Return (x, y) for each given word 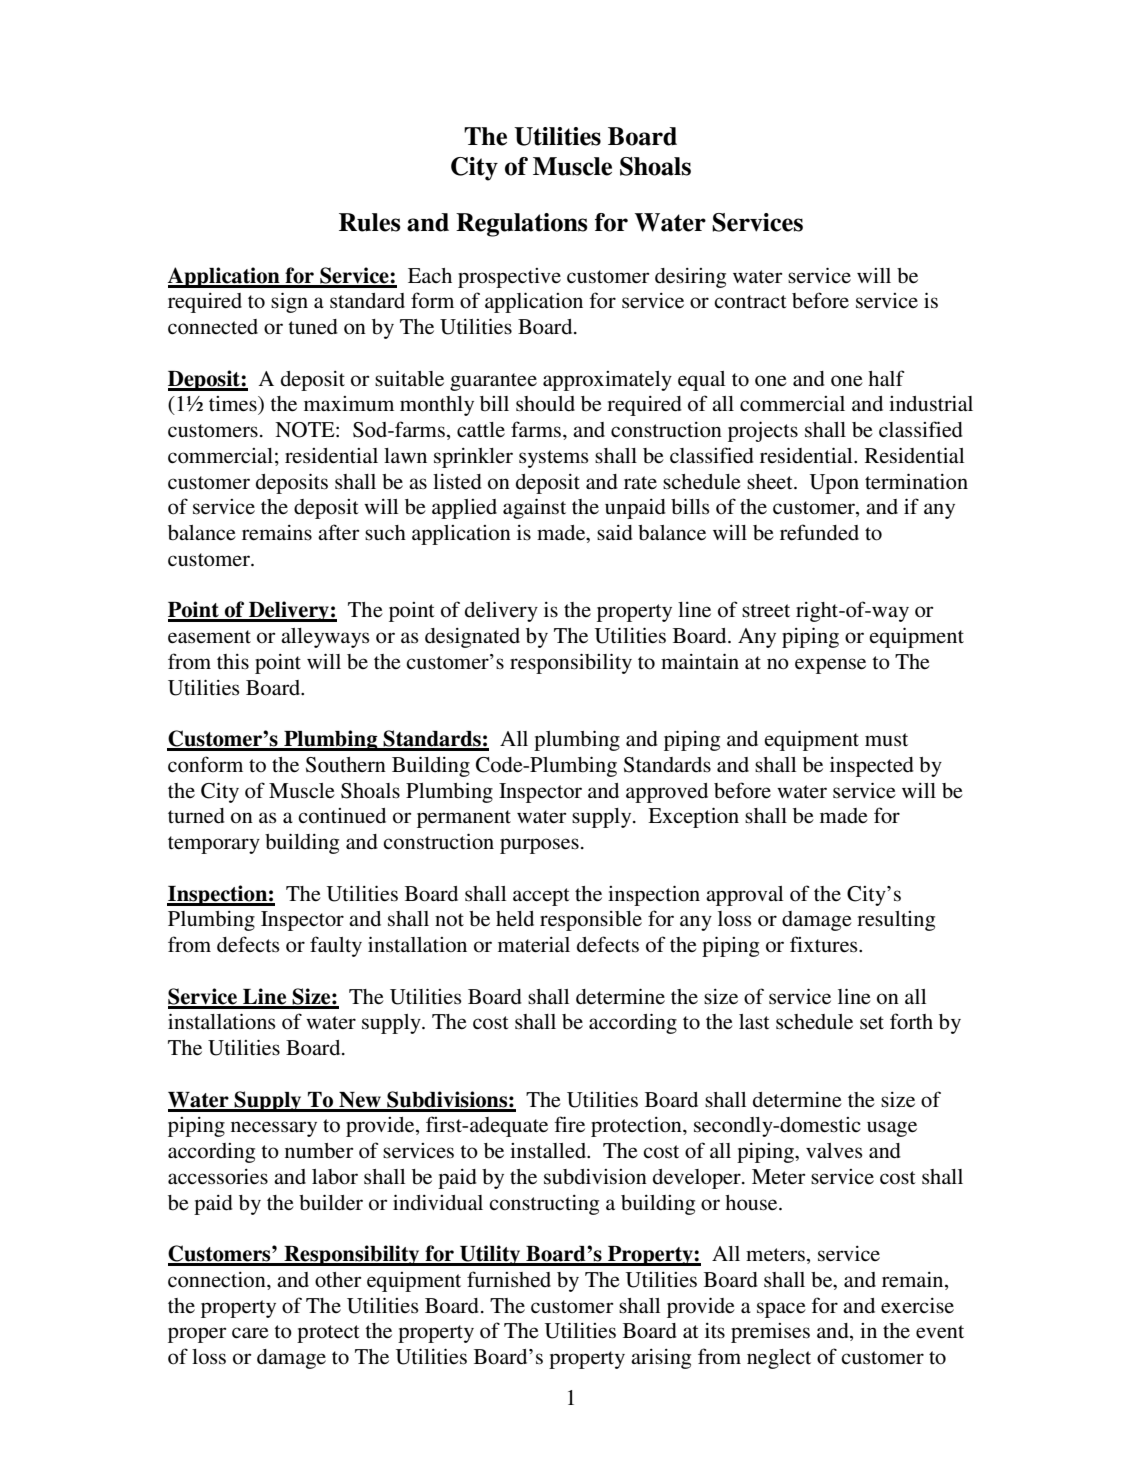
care (250, 1333)
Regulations (522, 225)
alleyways (325, 638)
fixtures (825, 944)
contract (750, 302)
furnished (509, 1279)
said (615, 533)
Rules (370, 222)
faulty (336, 946)
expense (830, 666)
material (534, 945)
